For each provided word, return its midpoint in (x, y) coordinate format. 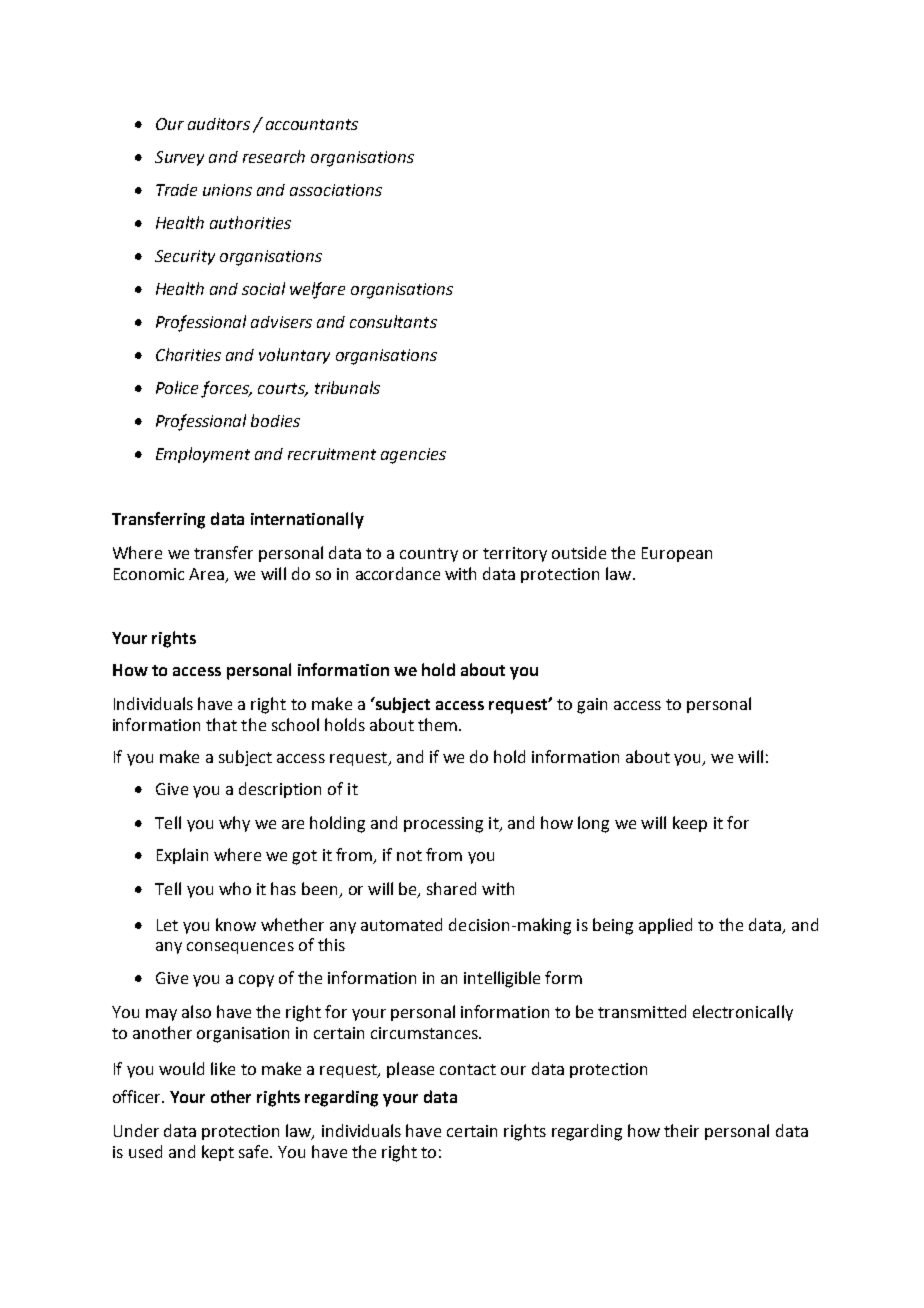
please (410, 1070)
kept (218, 1153)
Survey (179, 158)
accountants (312, 124)
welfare (317, 290)
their (681, 1130)
